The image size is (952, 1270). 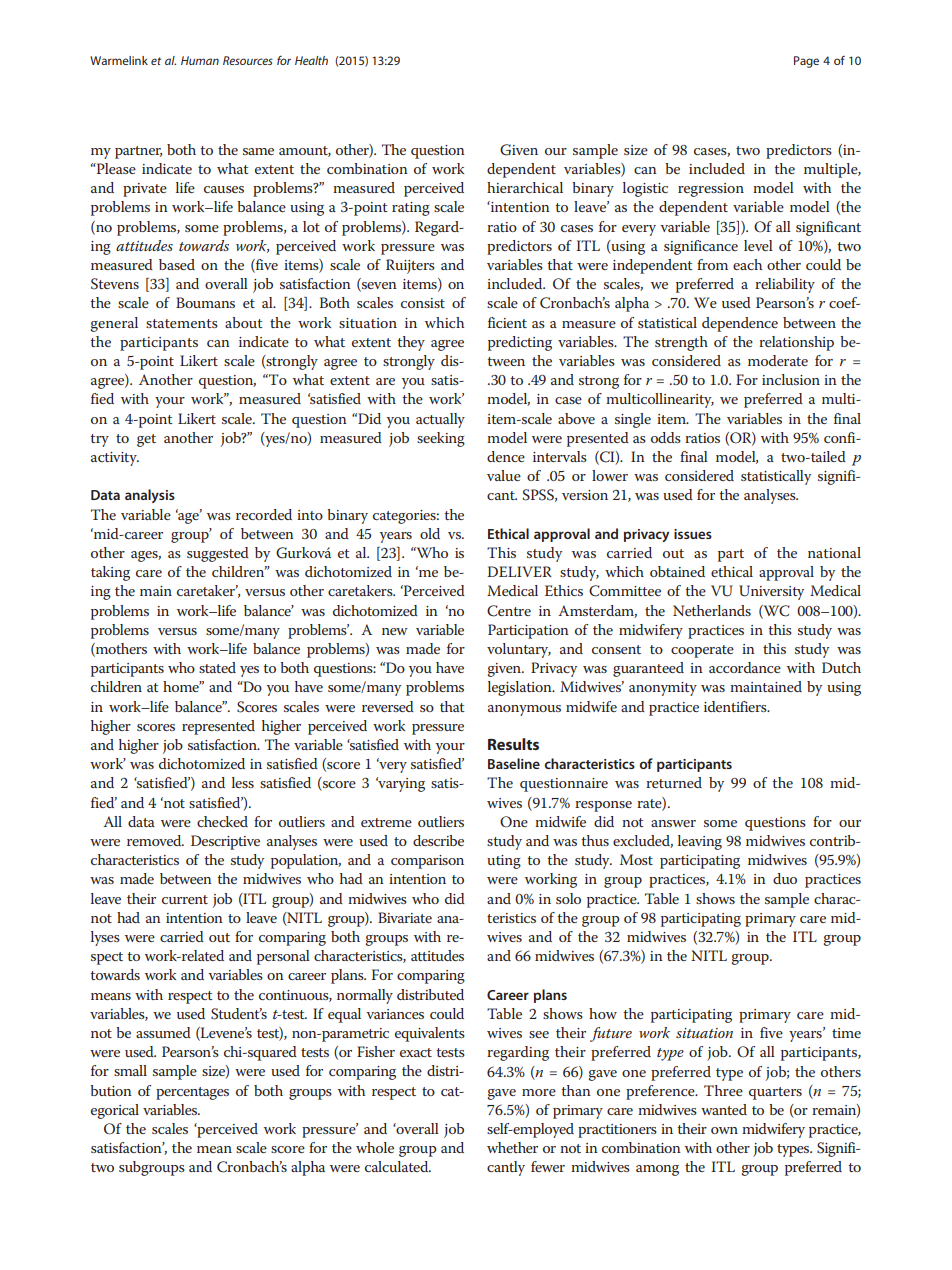 What do you see at coordinates (130, 1070) in the image?
I see `small` at bounding box center [130, 1070].
